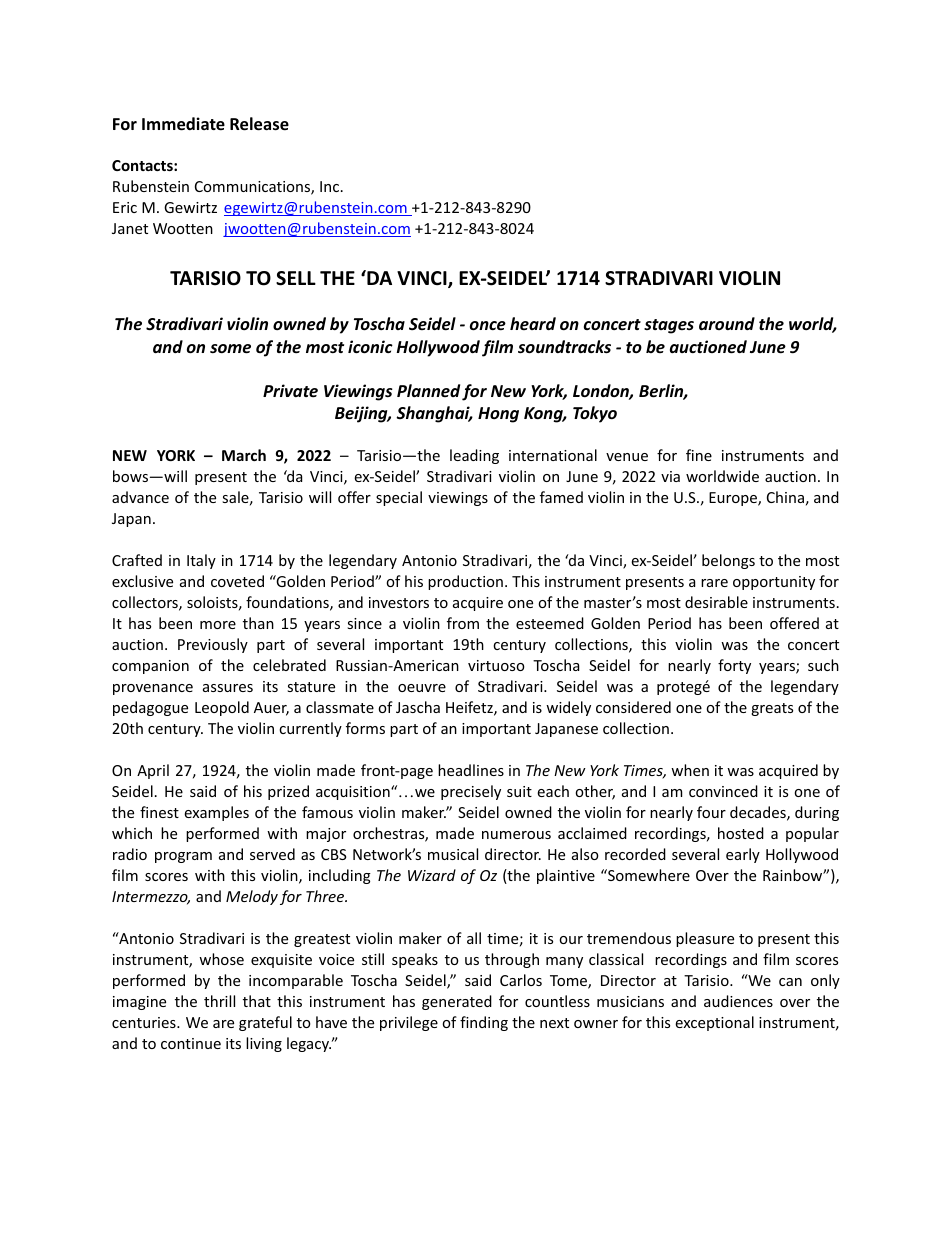 This page has height=1233, width=952. Describe the element at coordinates (183, 124) in the page. I see `Immediate` at that location.
